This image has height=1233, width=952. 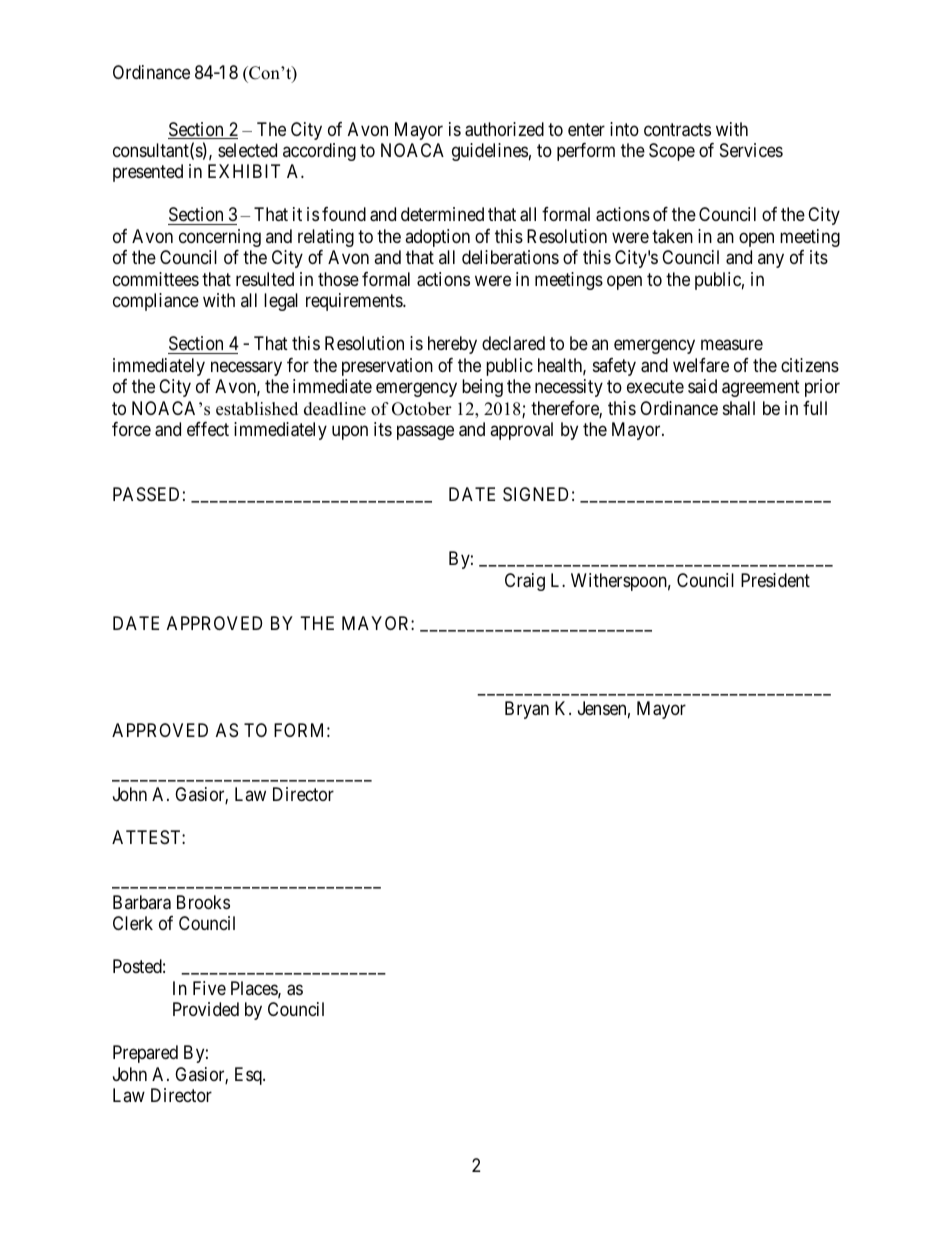 What do you see at coordinates (209, 988) in the image?
I see `Five` at bounding box center [209, 988].
